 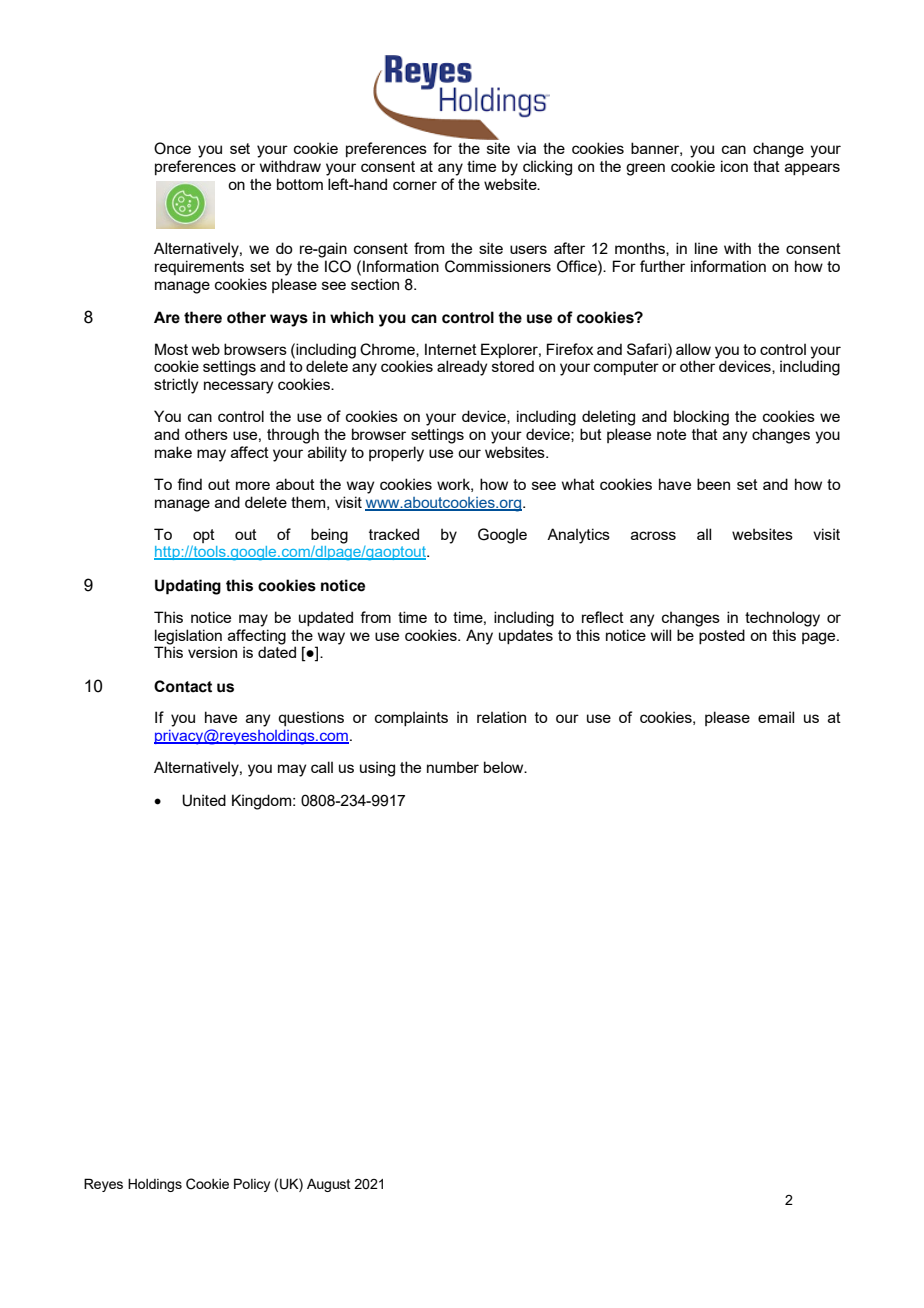 I want to click on posted, so click(x=722, y=636).
